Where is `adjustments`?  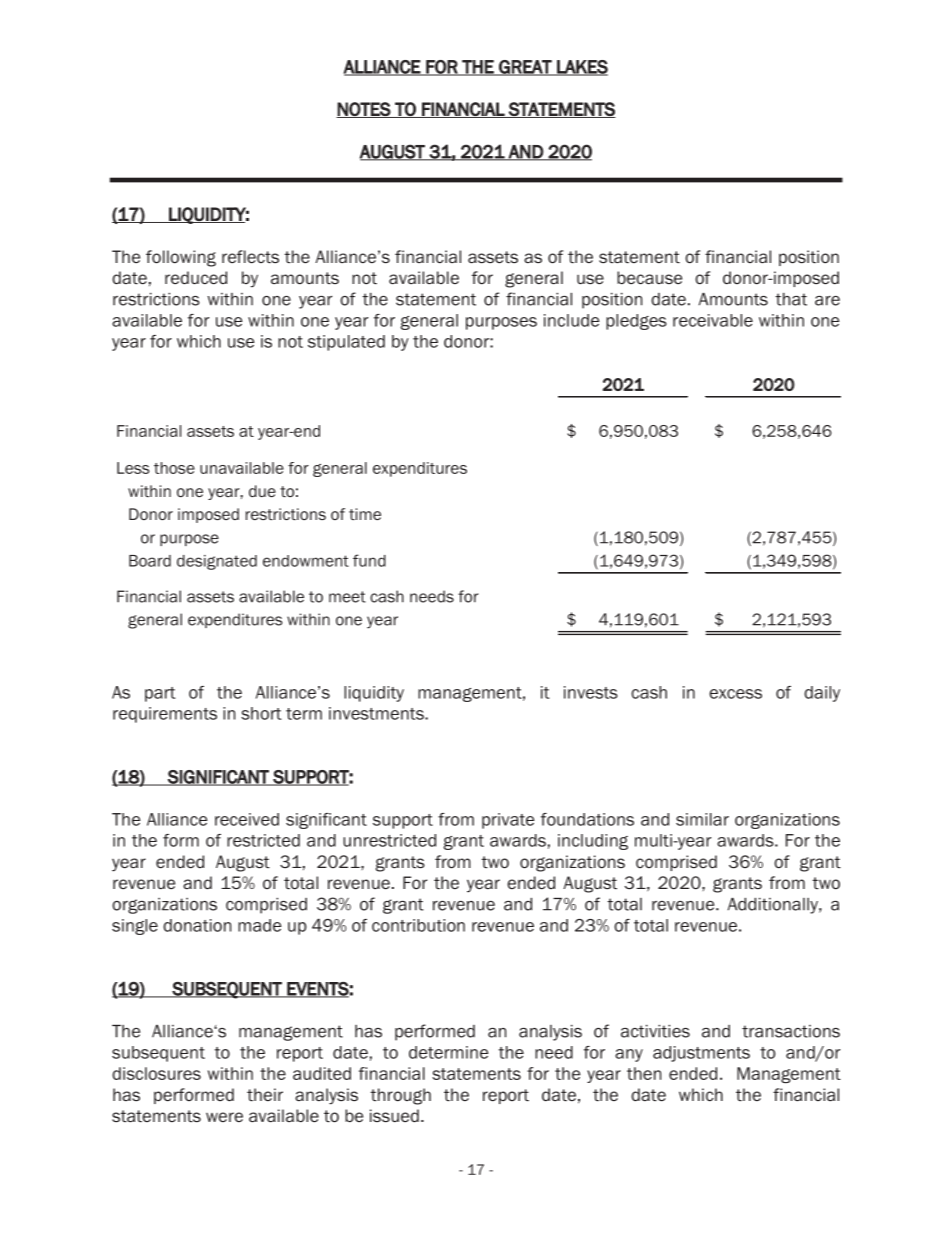
adjustments is located at coordinates (701, 1054).
